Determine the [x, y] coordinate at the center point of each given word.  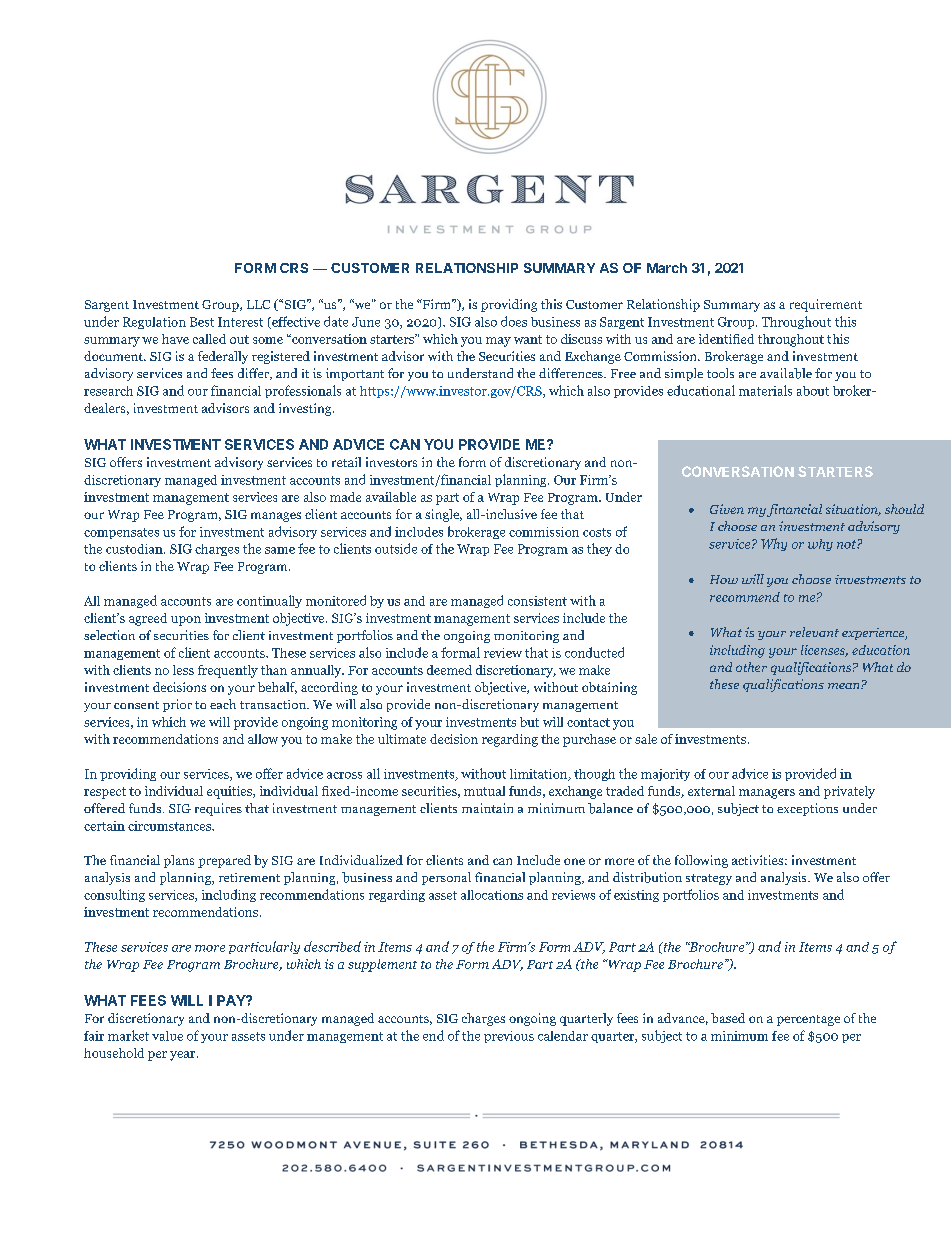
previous [509, 1037]
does [514, 321]
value [167, 1036]
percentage [808, 1020]
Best [202, 322]
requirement [826, 305]
